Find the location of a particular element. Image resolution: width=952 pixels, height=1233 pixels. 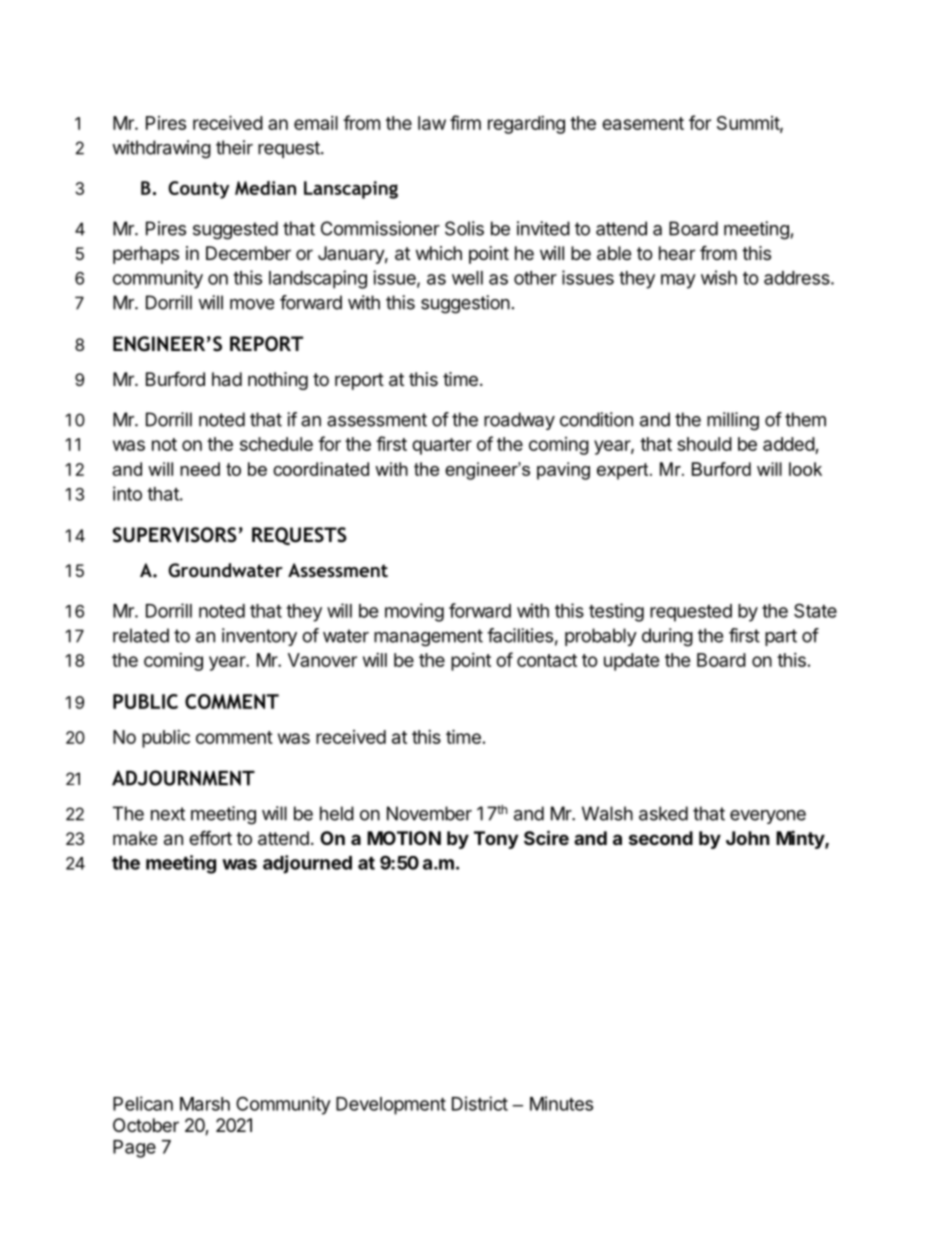

Minutes is located at coordinates (561, 1103).
